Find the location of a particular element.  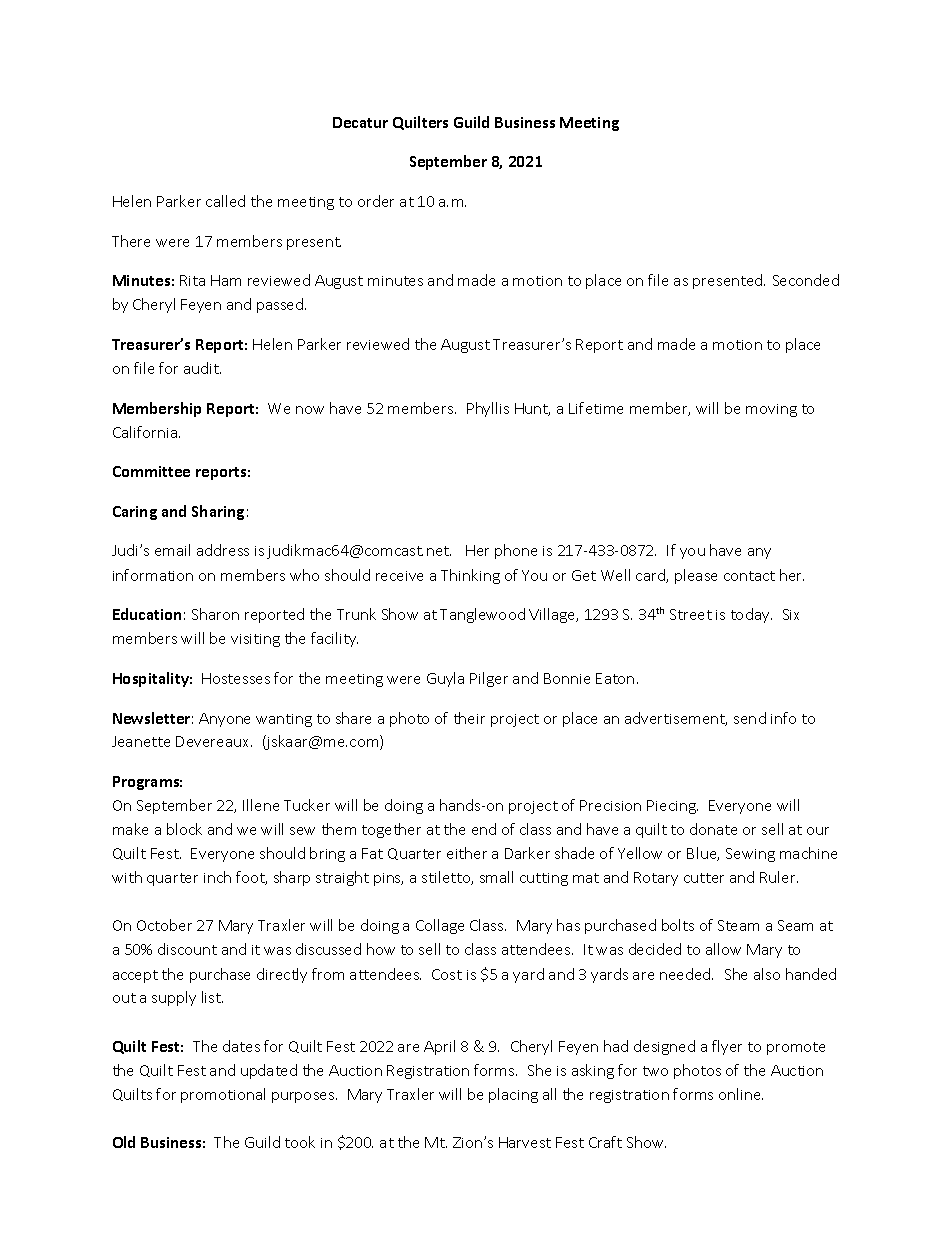

moving is located at coordinates (771, 410).
